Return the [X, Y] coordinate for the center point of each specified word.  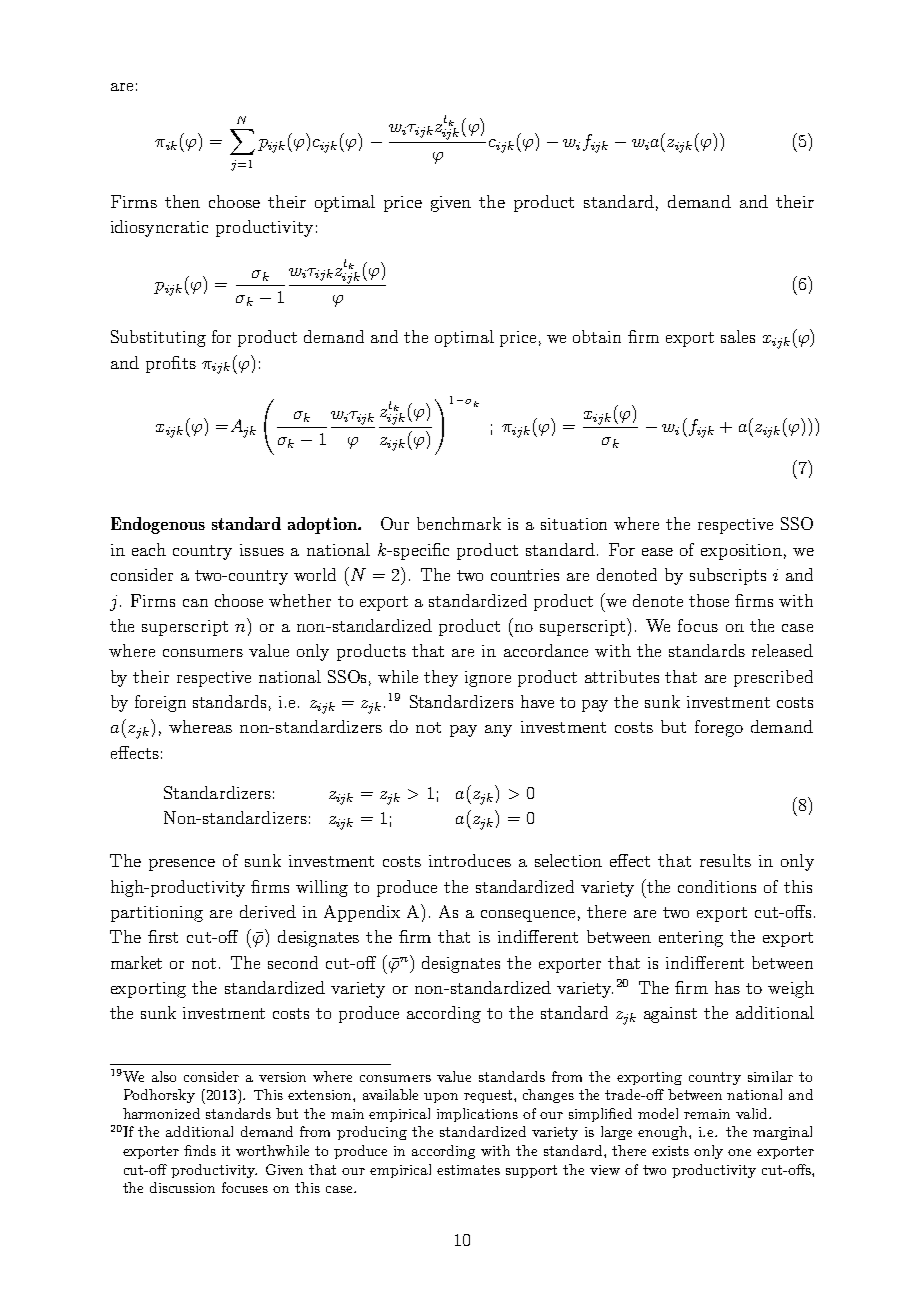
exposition [741, 552]
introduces [470, 860]
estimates [468, 1170]
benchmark [459, 523]
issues [262, 550]
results [725, 860]
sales [738, 336]
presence [182, 865]
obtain [597, 336]
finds [200, 1150]
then [182, 201]
